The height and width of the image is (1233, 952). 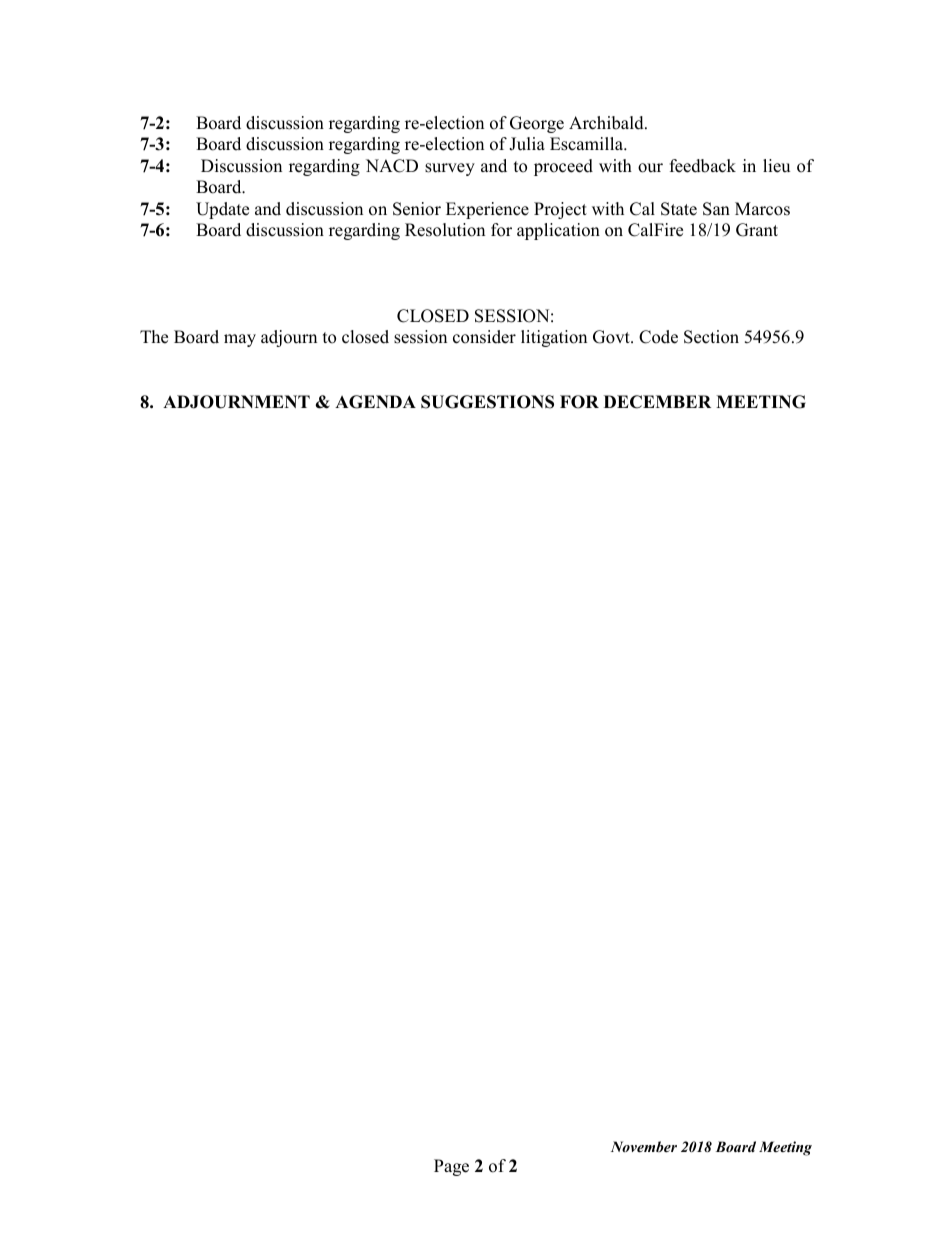 I want to click on Code, so click(x=658, y=337).
